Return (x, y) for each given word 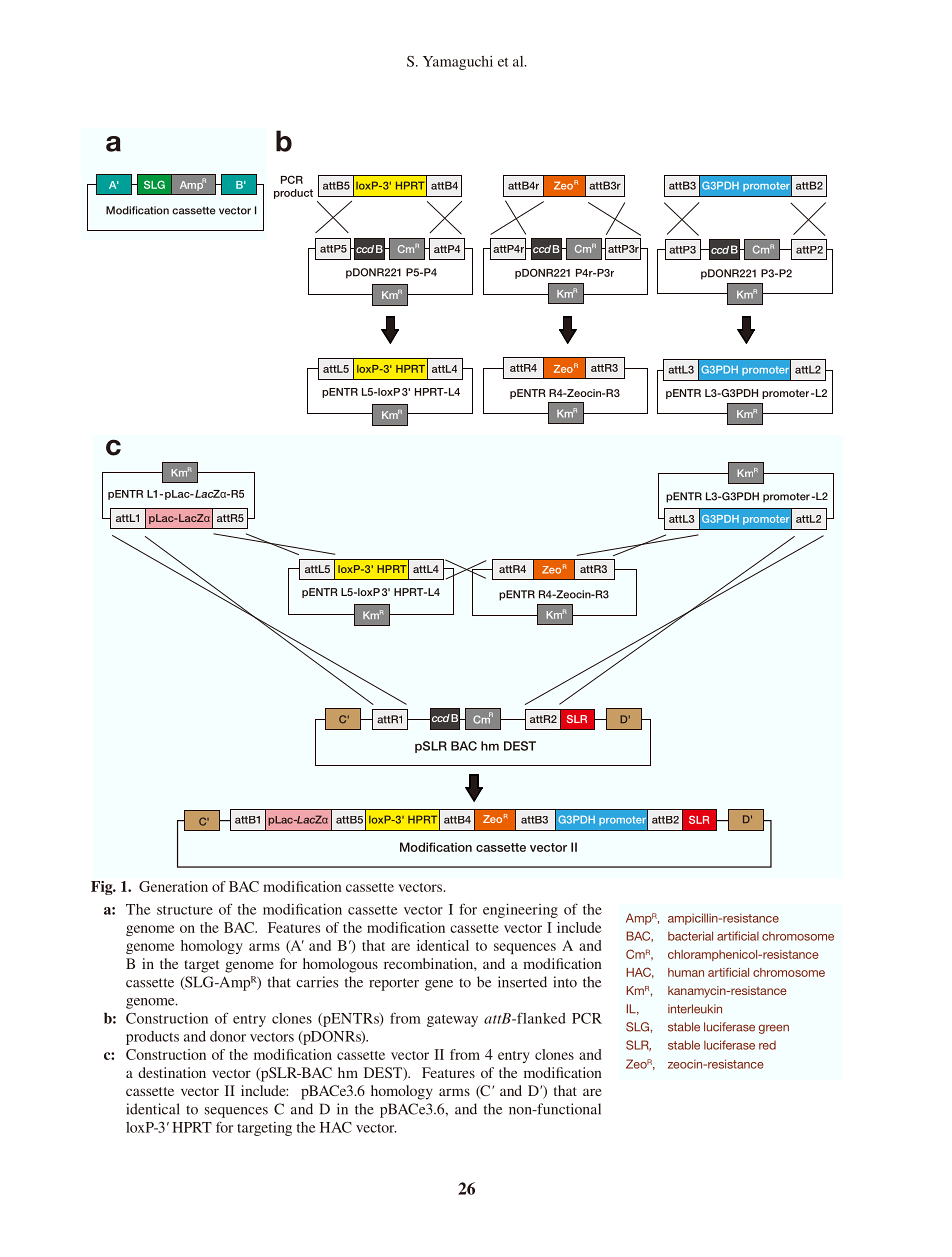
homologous (340, 965)
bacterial (690, 936)
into (565, 982)
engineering (520, 910)
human (686, 972)
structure (185, 910)
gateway (452, 1020)
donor (228, 1036)
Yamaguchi (458, 62)
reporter (394, 984)
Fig (103, 888)
